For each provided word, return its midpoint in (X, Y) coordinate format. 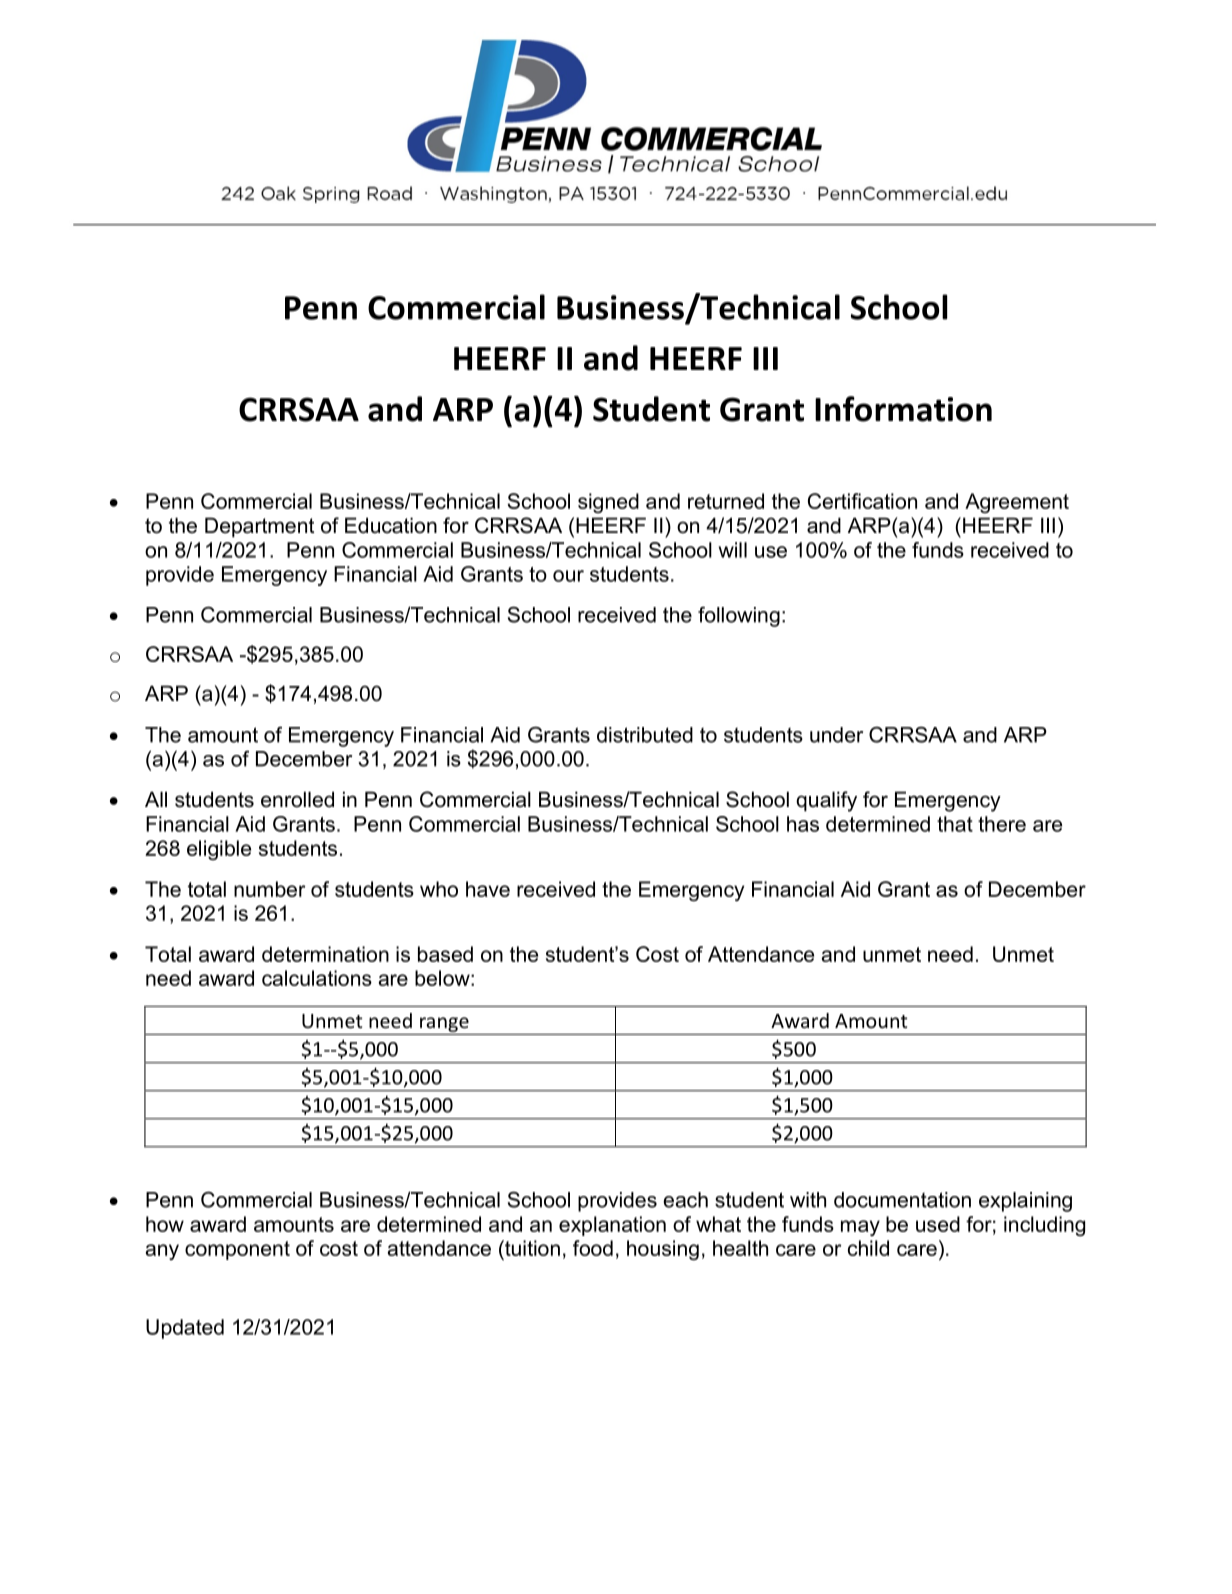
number (270, 889)
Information (903, 409)
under (836, 735)
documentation (902, 1200)
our (568, 576)
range (444, 1024)
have (488, 889)
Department (259, 527)
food (593, 1248)
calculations (317, 978)
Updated (185, 1329)
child (868, 1248)
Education (391, 525)
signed (608, 503)
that (955, 824)
